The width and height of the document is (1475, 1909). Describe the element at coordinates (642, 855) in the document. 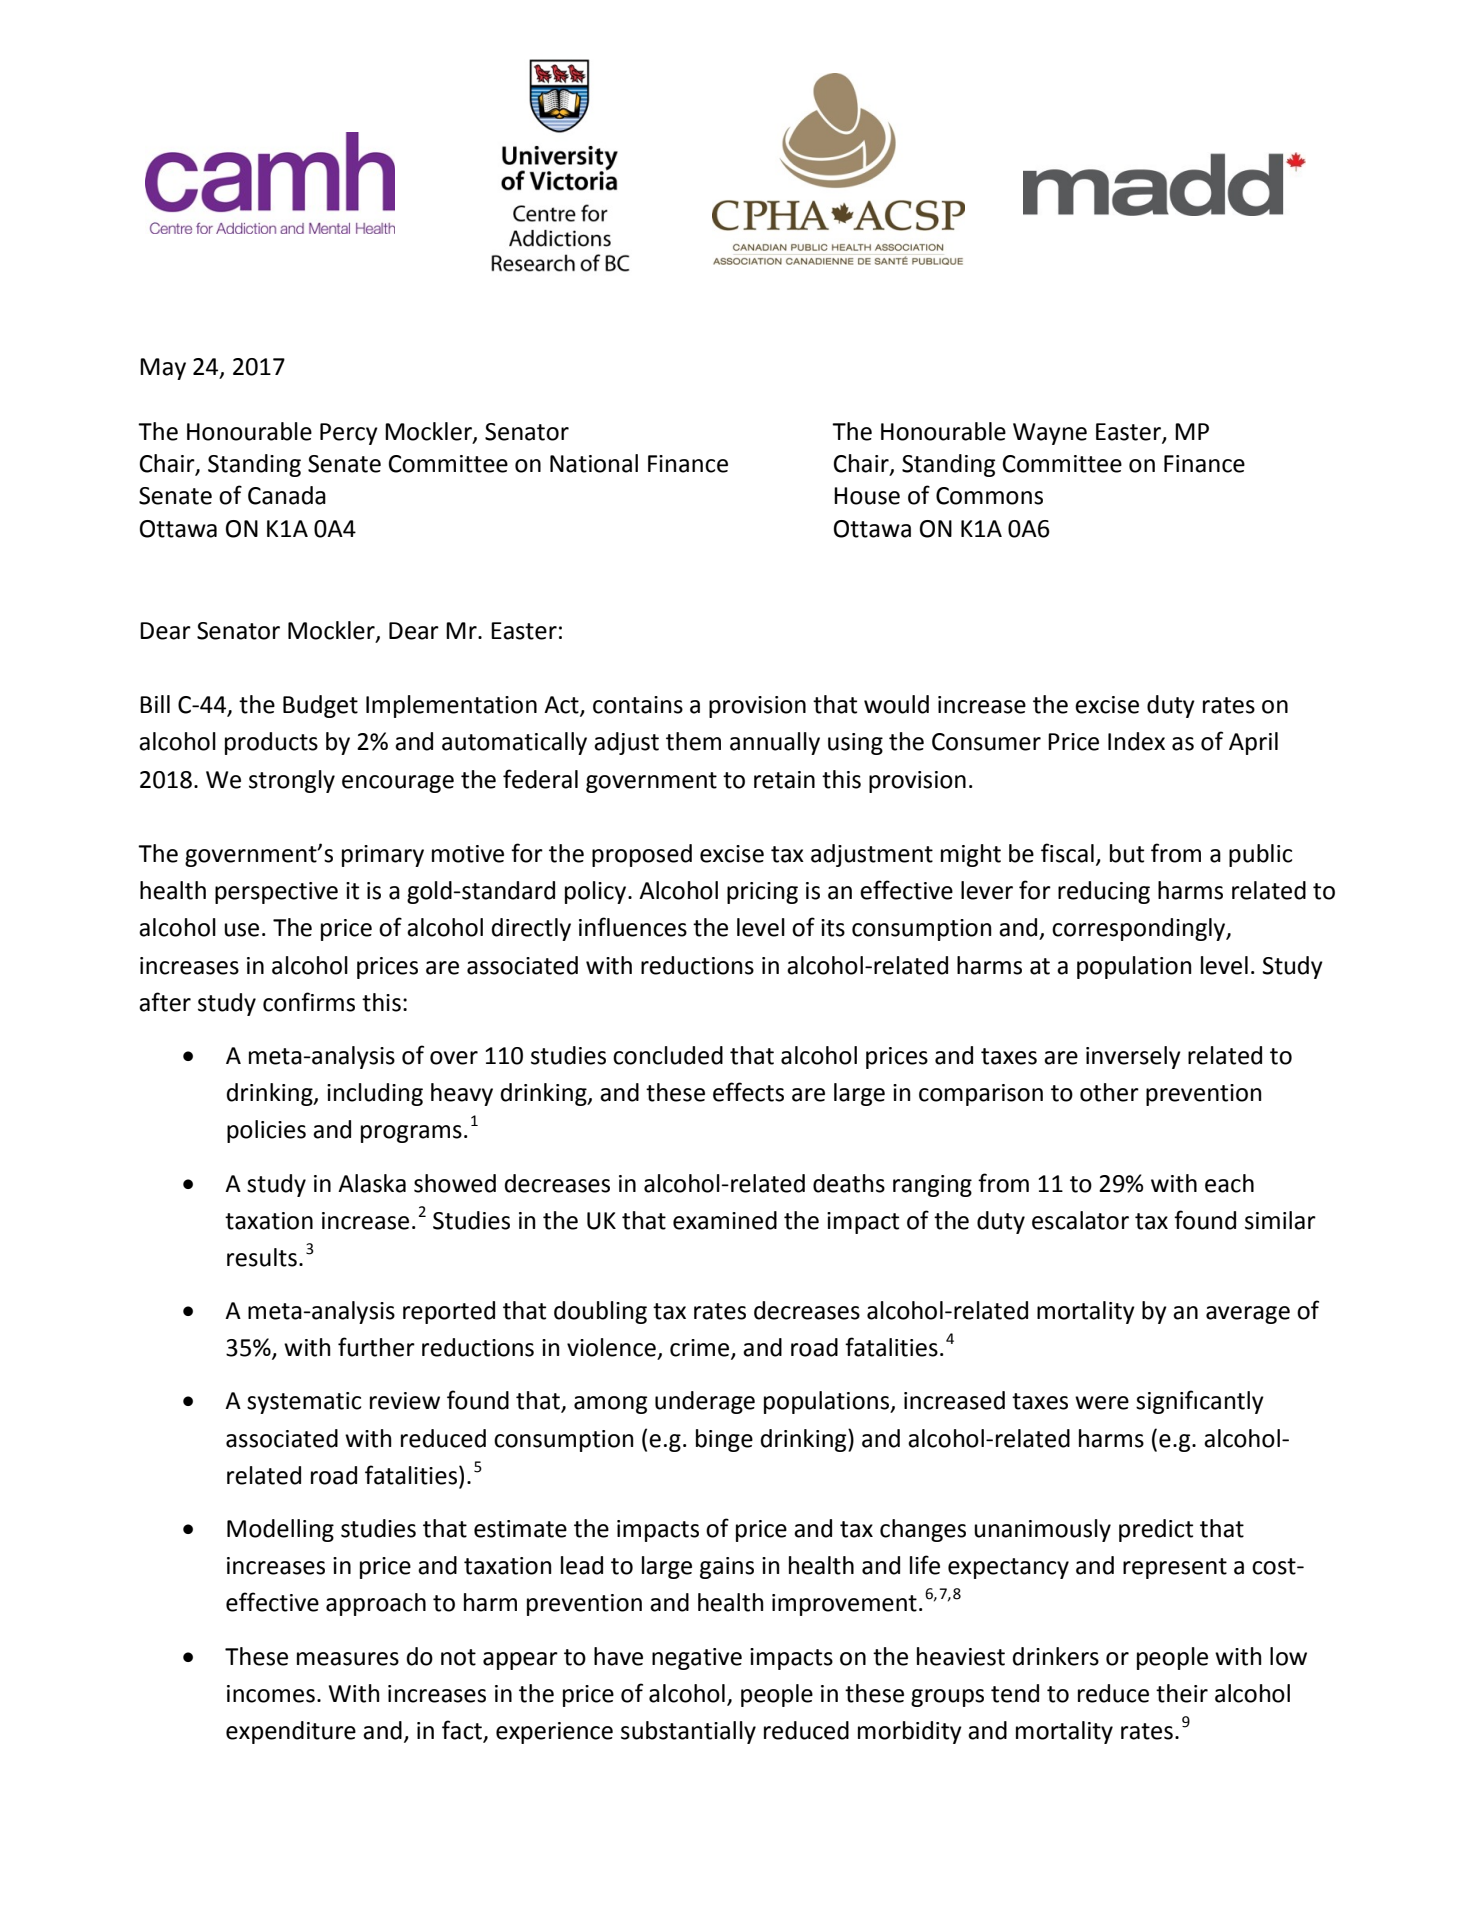

I see `proposed` at that location.
